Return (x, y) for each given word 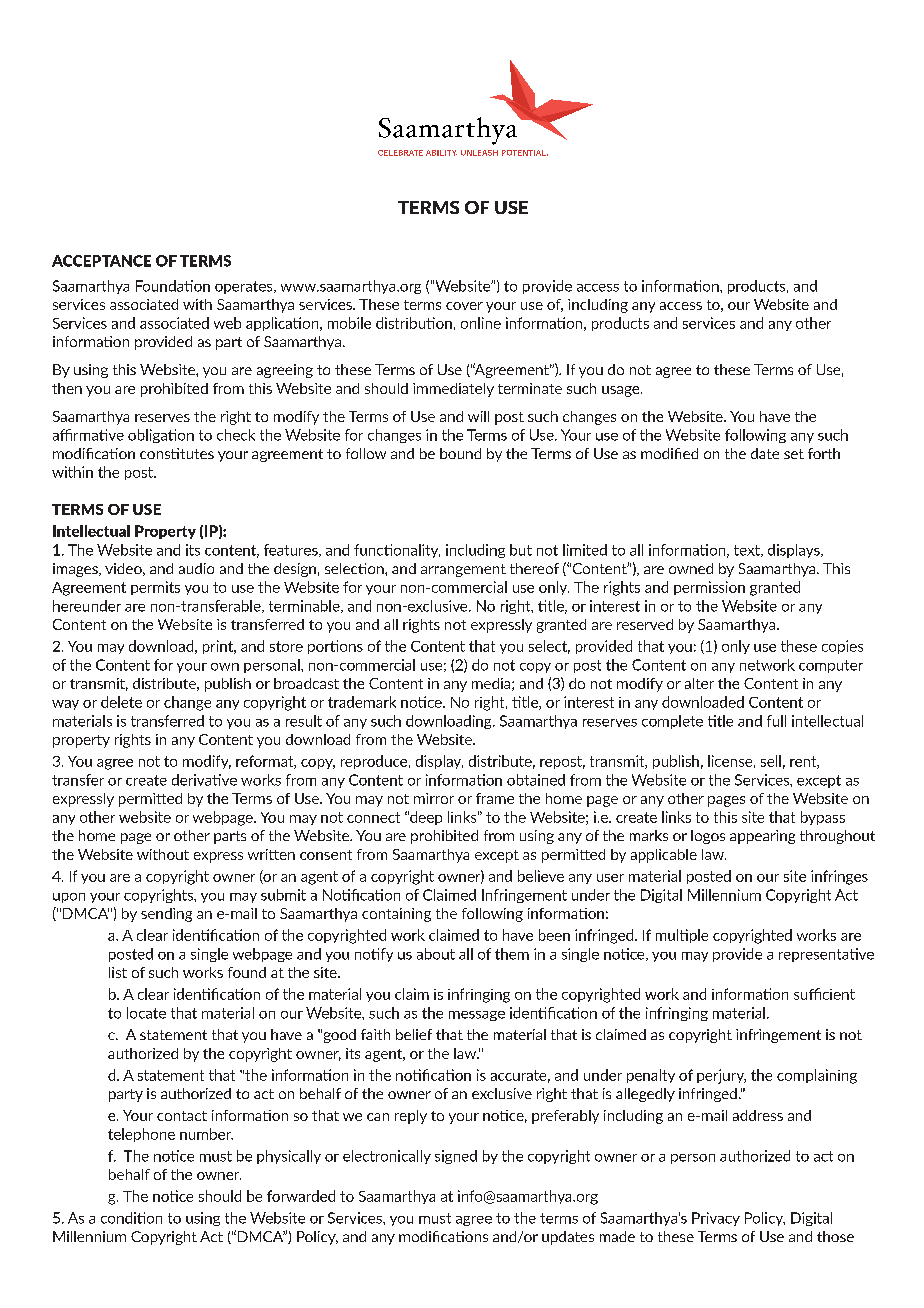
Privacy (716, 1219)
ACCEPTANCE (101, 261)
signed (456, 1157)
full (776, 721)
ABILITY (441, 153)
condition (131, 1218)
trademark (362, 702)
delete (121, 702)
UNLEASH (479, 153)
